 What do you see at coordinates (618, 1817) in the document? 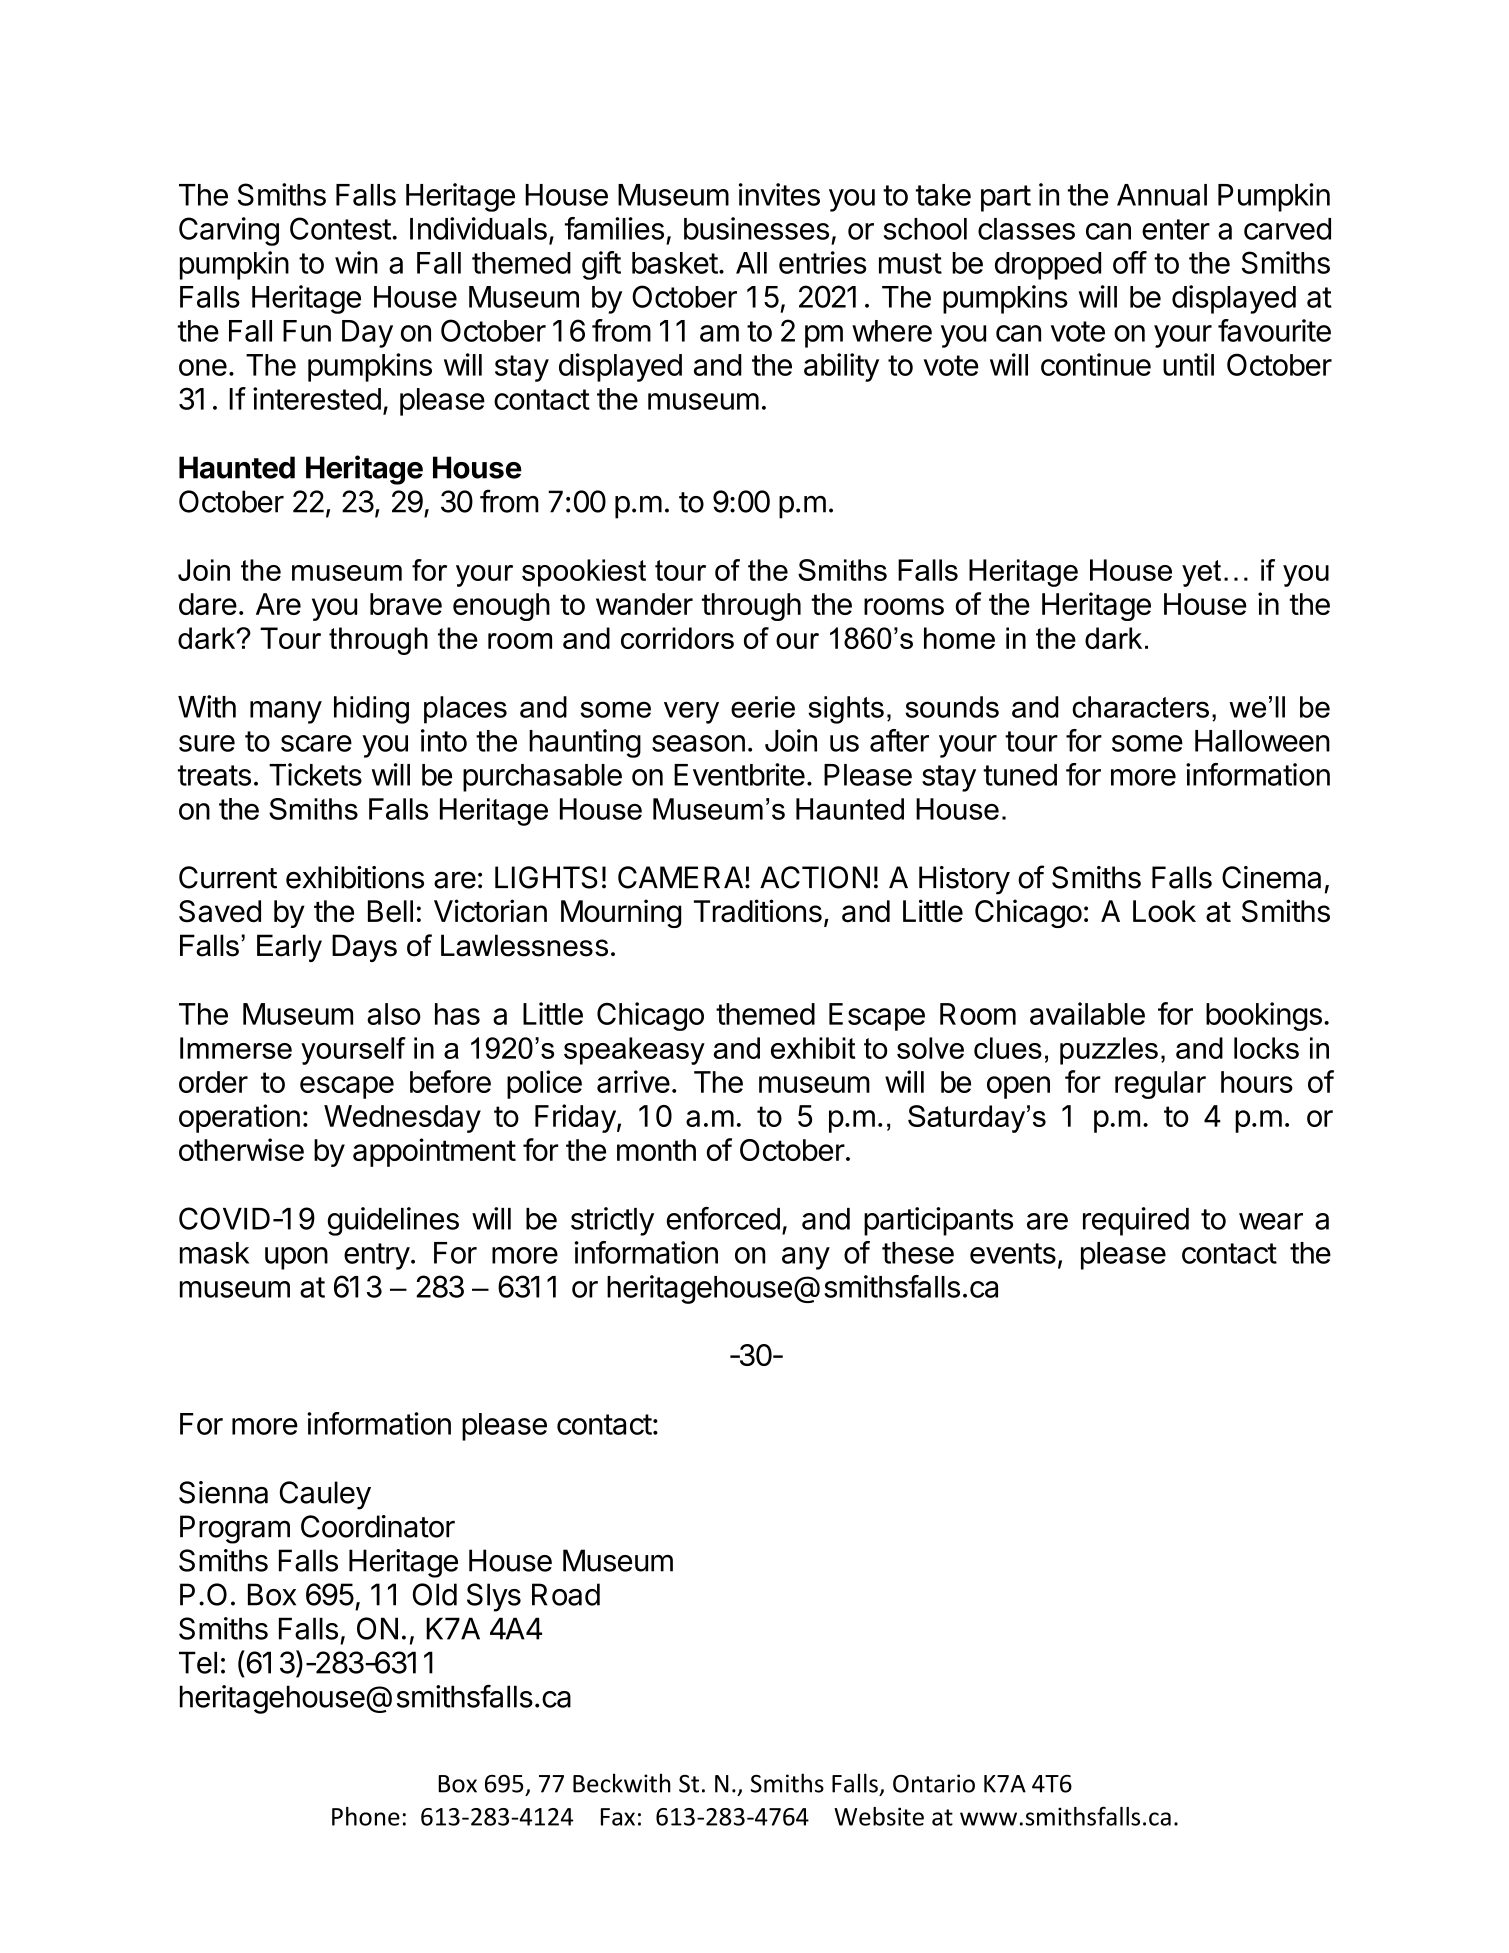
I see `Fax` at bounding box center [618, 1817].
